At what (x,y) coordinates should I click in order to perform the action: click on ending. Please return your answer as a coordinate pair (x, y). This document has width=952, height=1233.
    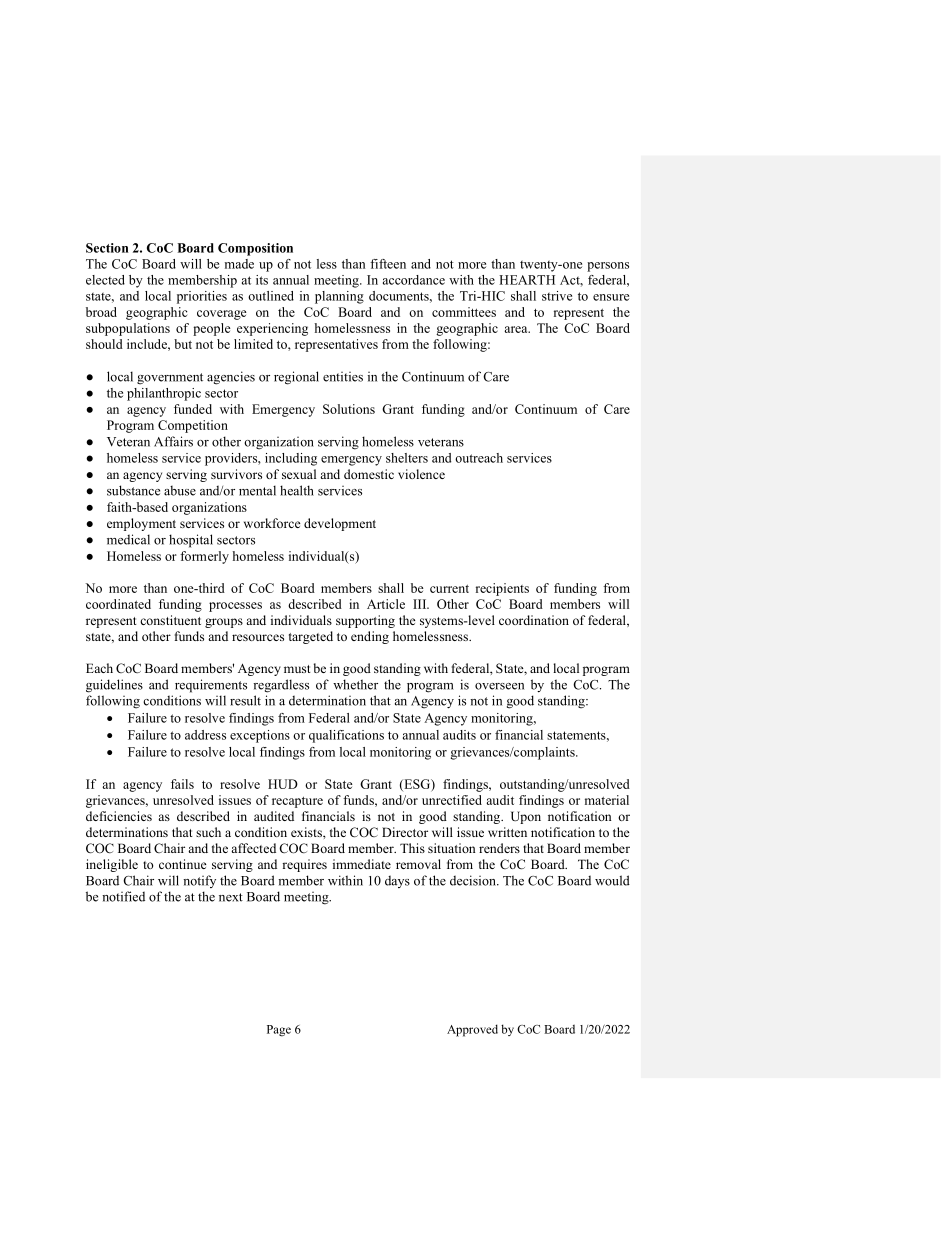
    Looking at the image, I should click on (370, 637).
